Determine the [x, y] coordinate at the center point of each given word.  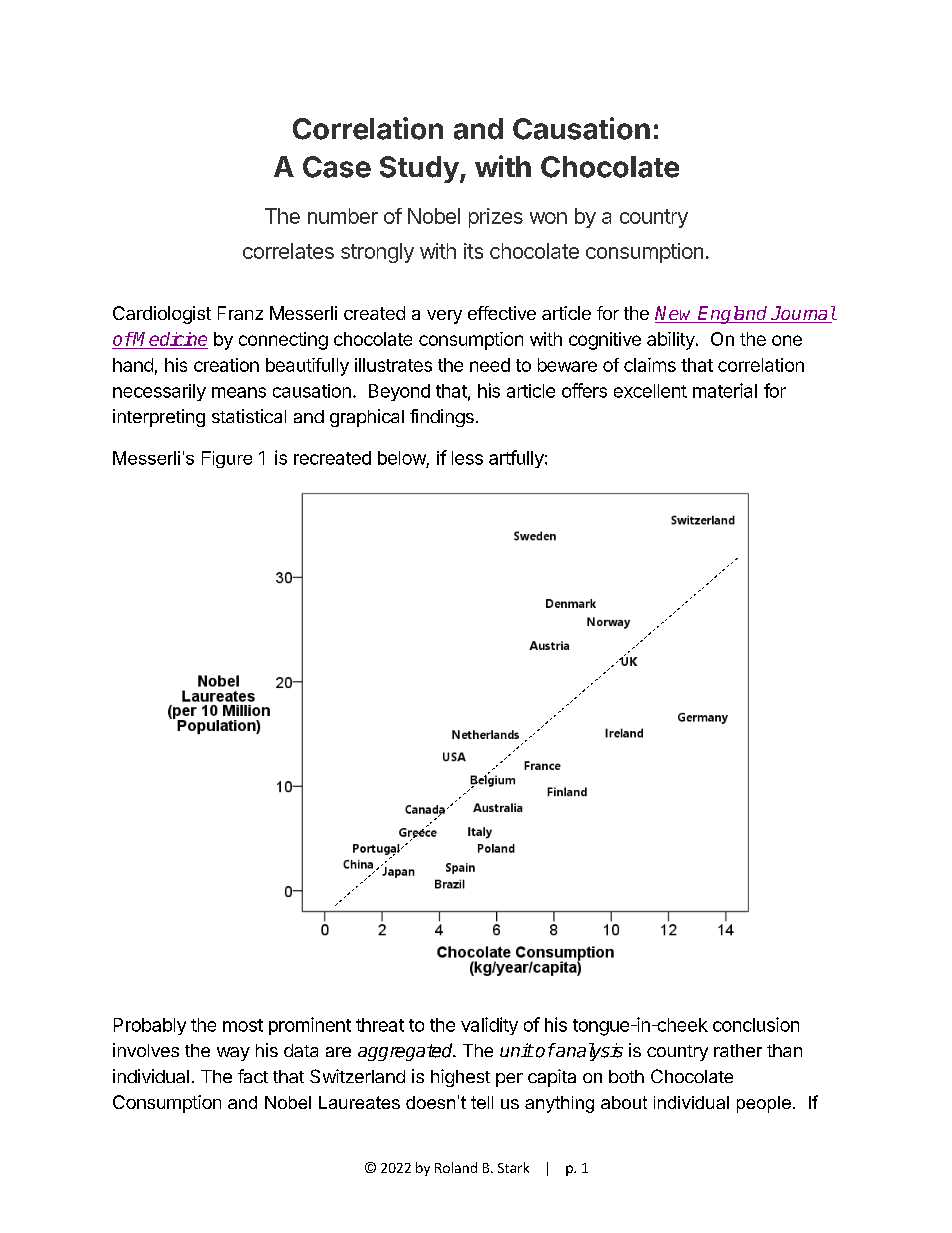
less [467, 458]
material [725, 390]
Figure [227, 459]
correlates [288, 251]
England [733, 315]
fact [253, 1076]
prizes [496, 218]
